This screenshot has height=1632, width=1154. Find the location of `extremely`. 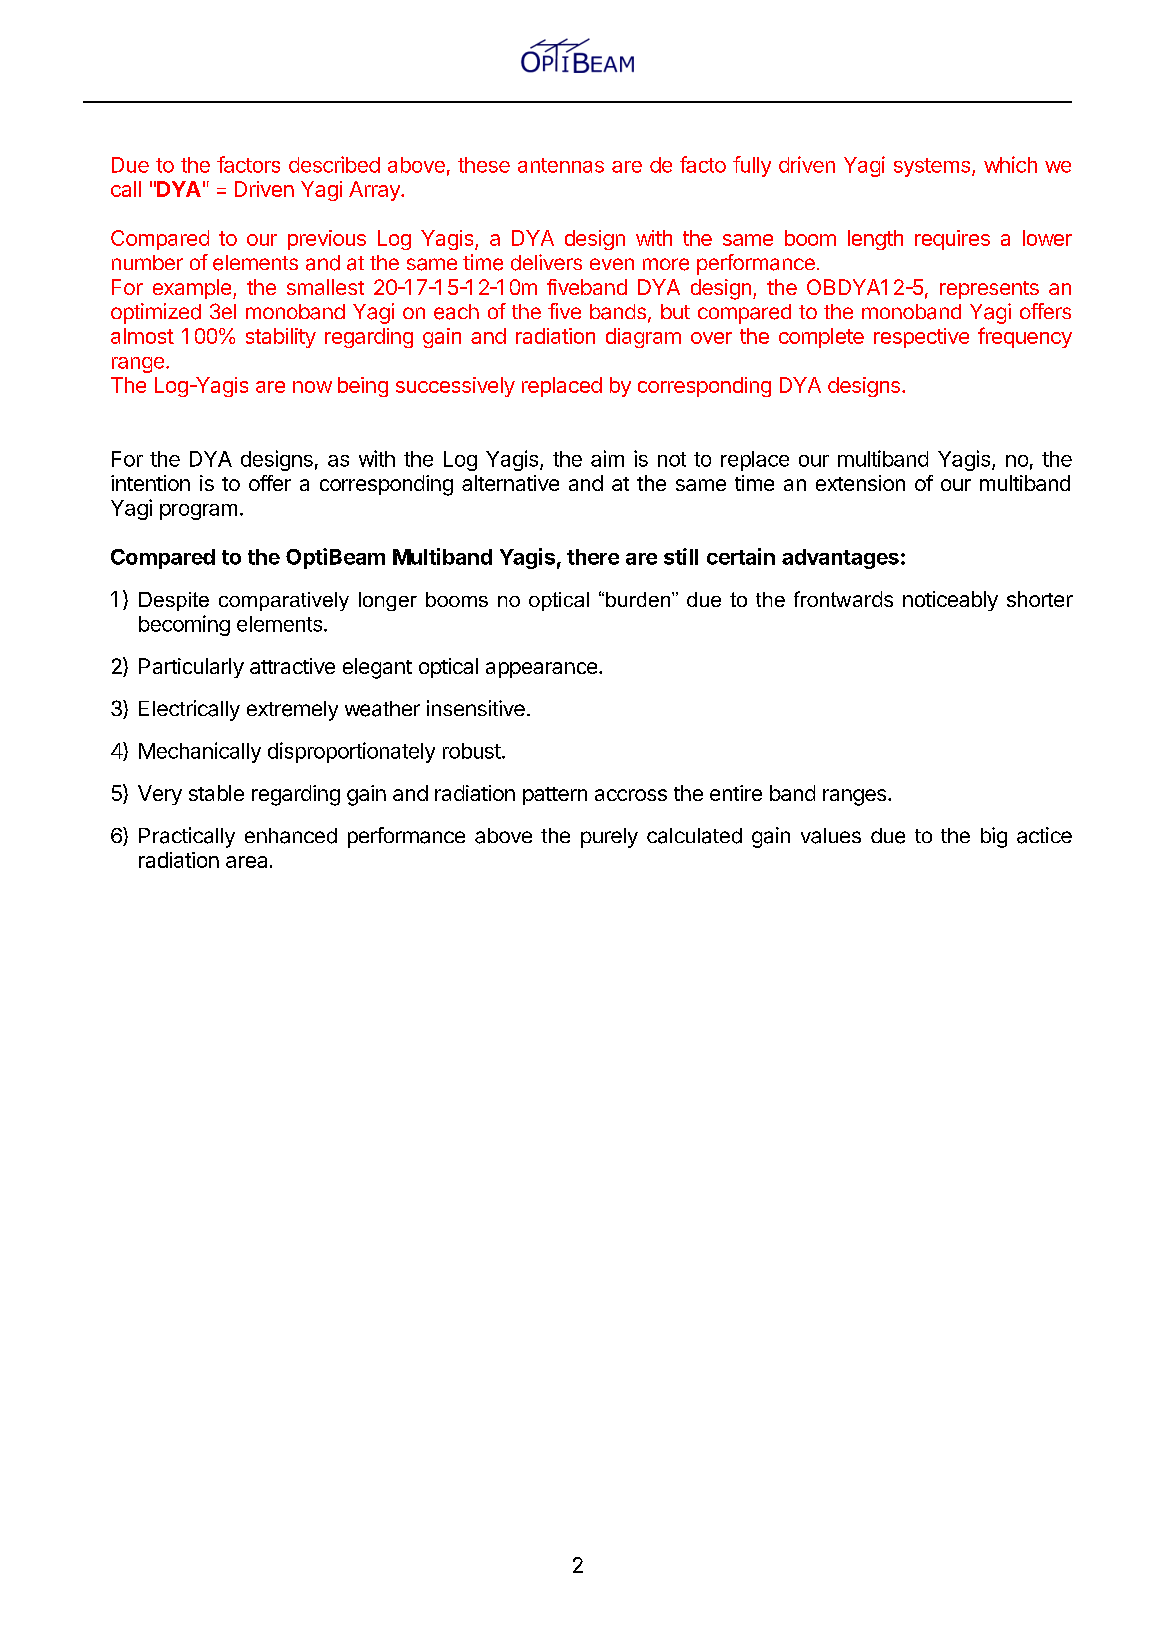

extremely is located at coordinates (292, 711).
